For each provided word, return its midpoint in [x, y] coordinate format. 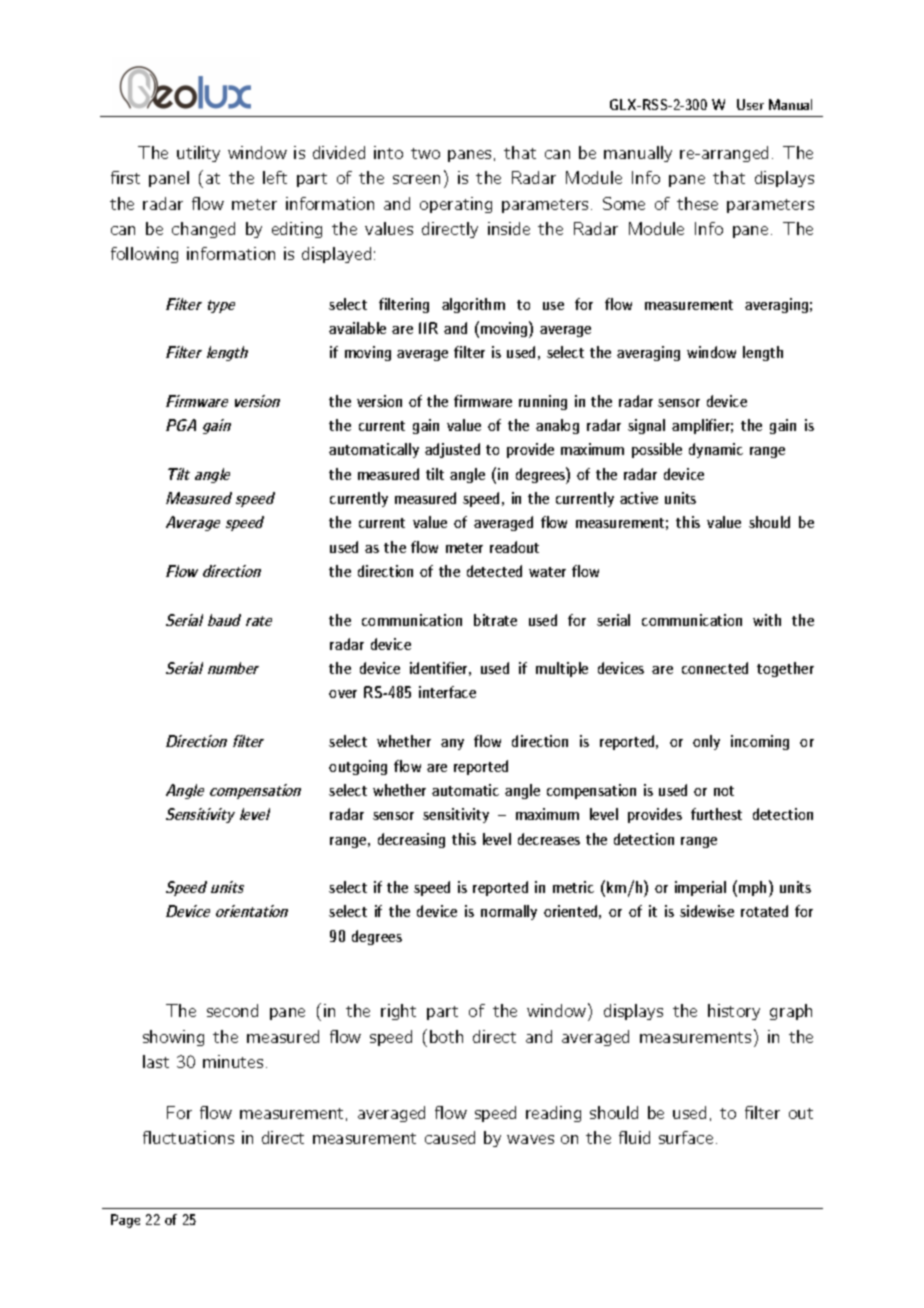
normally [509, 912]
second [232, 1010]
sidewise [707, 911]
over [343, 694]
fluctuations [188, 1137]
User [750, 104]
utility [198, 154]
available [357, 328]
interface [447, 692]
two [425, 153]
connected [715, 668]
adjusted [452, 450]
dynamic [716, 450]
